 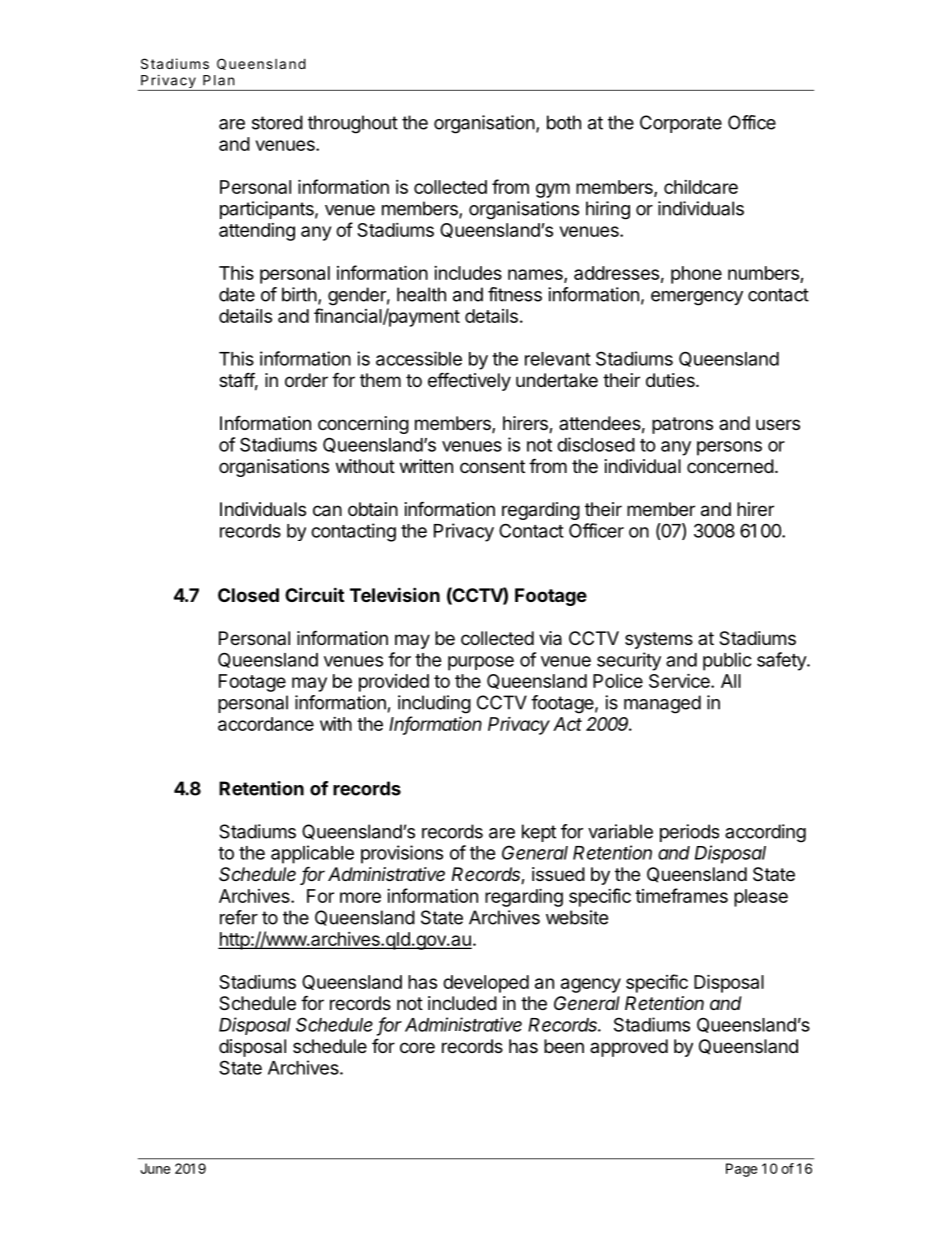 I want to click on stored, so click(x=277, y=122).
